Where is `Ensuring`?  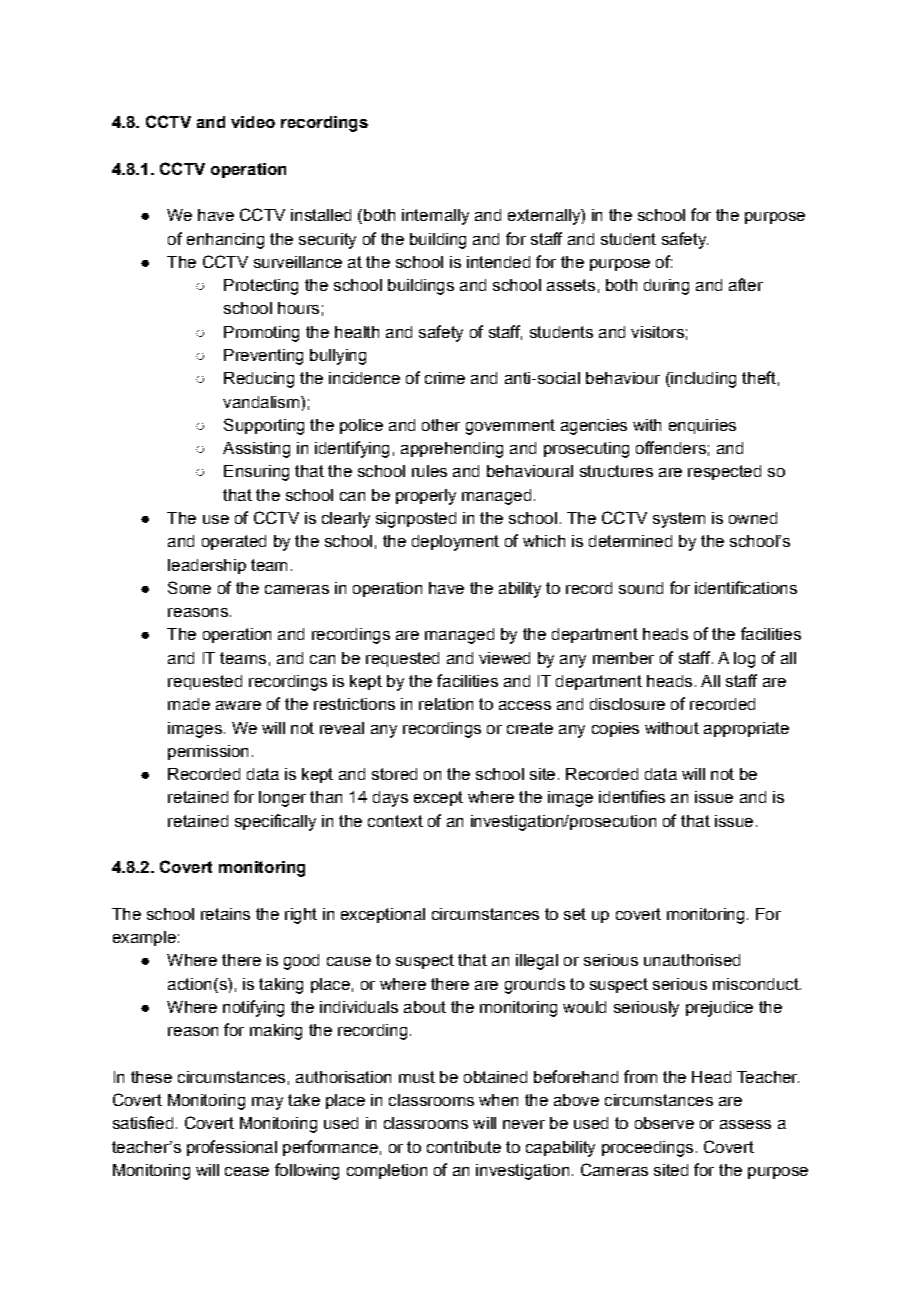 Ensuring is located at coordinates (256, 473).
